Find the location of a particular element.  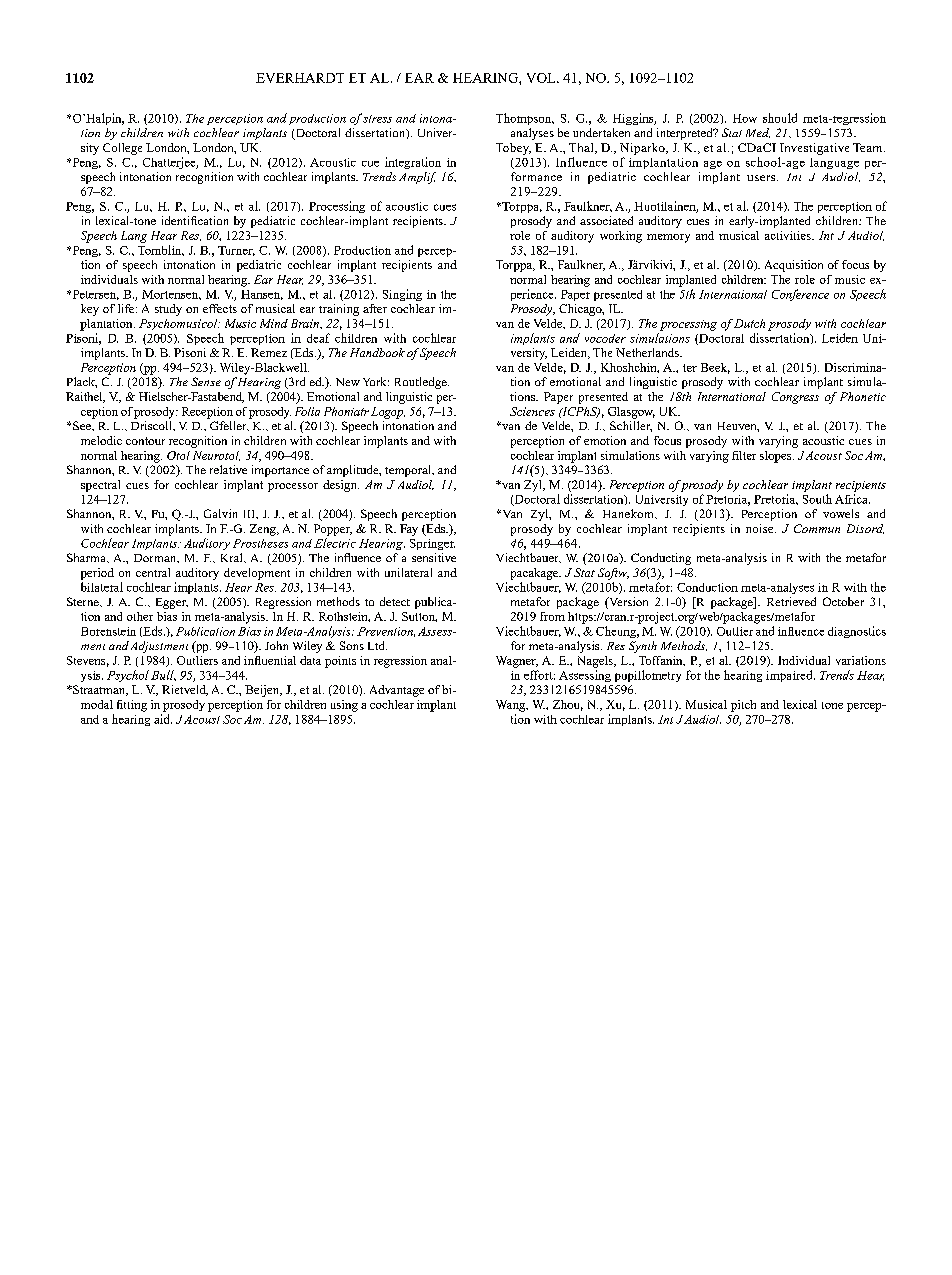

Conference is located at coordinates (800, 295).
